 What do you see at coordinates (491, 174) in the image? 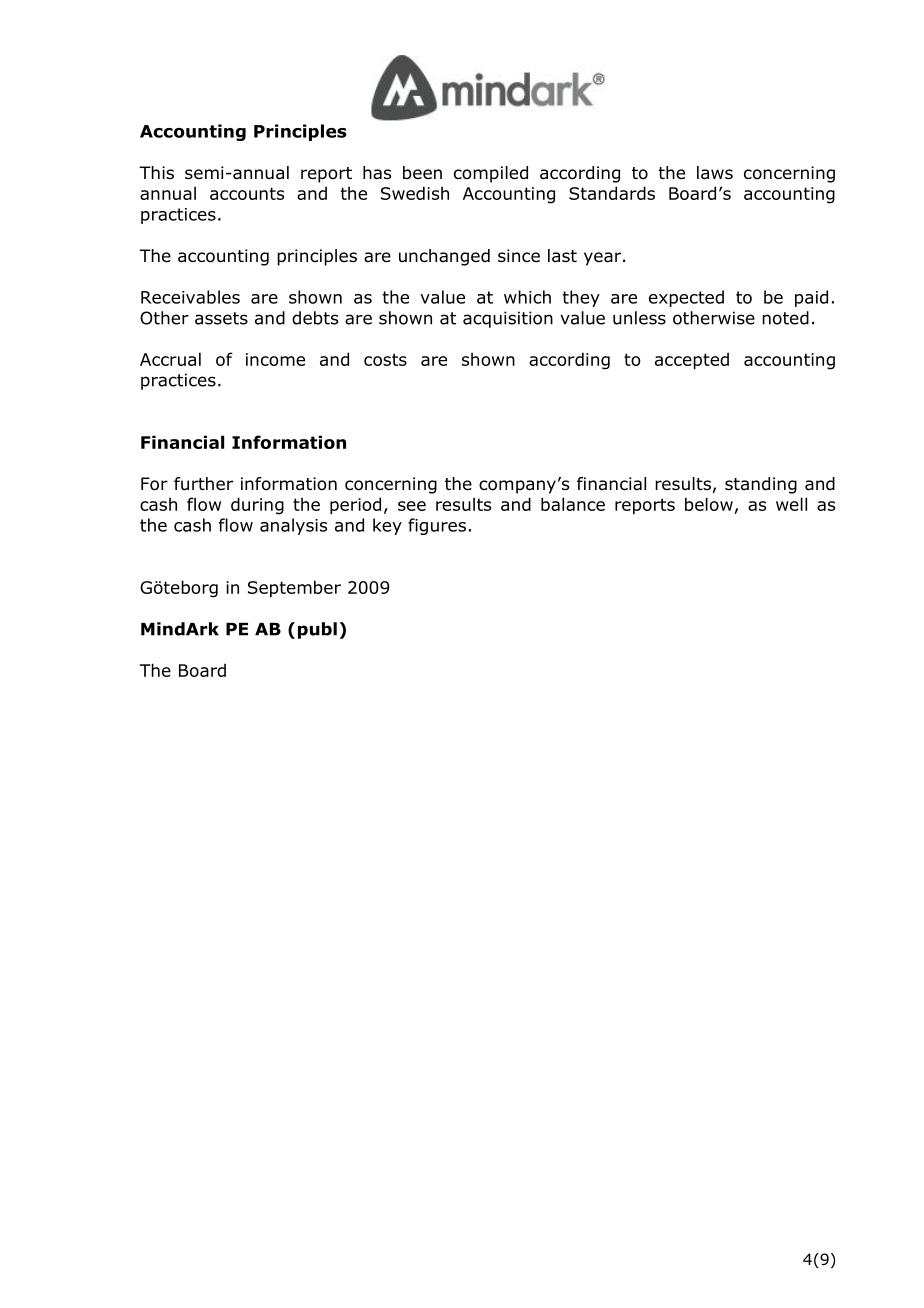
I see `compiled` at bounding box center [491, 174].
